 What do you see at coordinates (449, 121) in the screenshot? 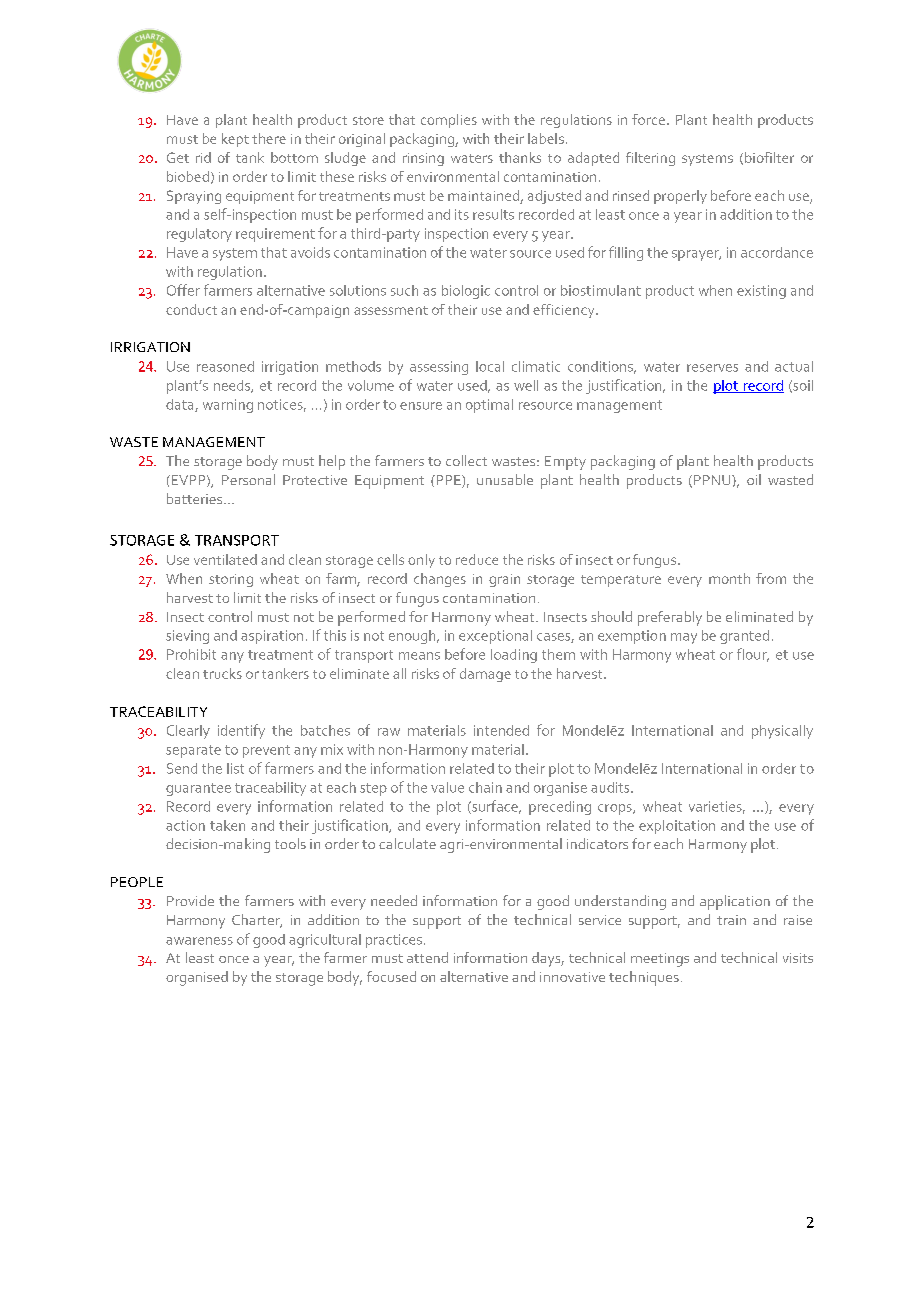
I see `complies` at bounding box center [449, 121].
